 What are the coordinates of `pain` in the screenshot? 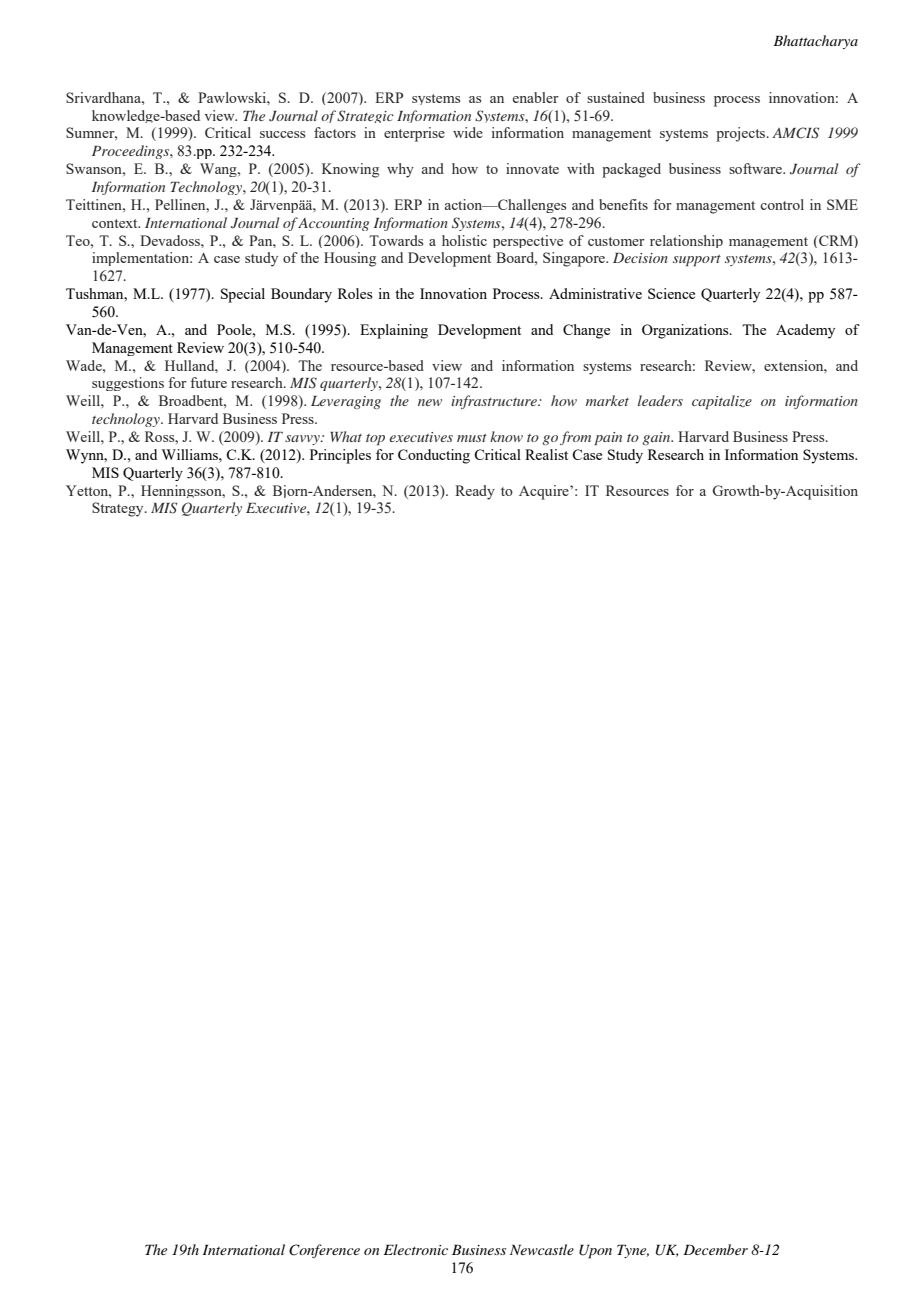 It's located at (608, 438).
